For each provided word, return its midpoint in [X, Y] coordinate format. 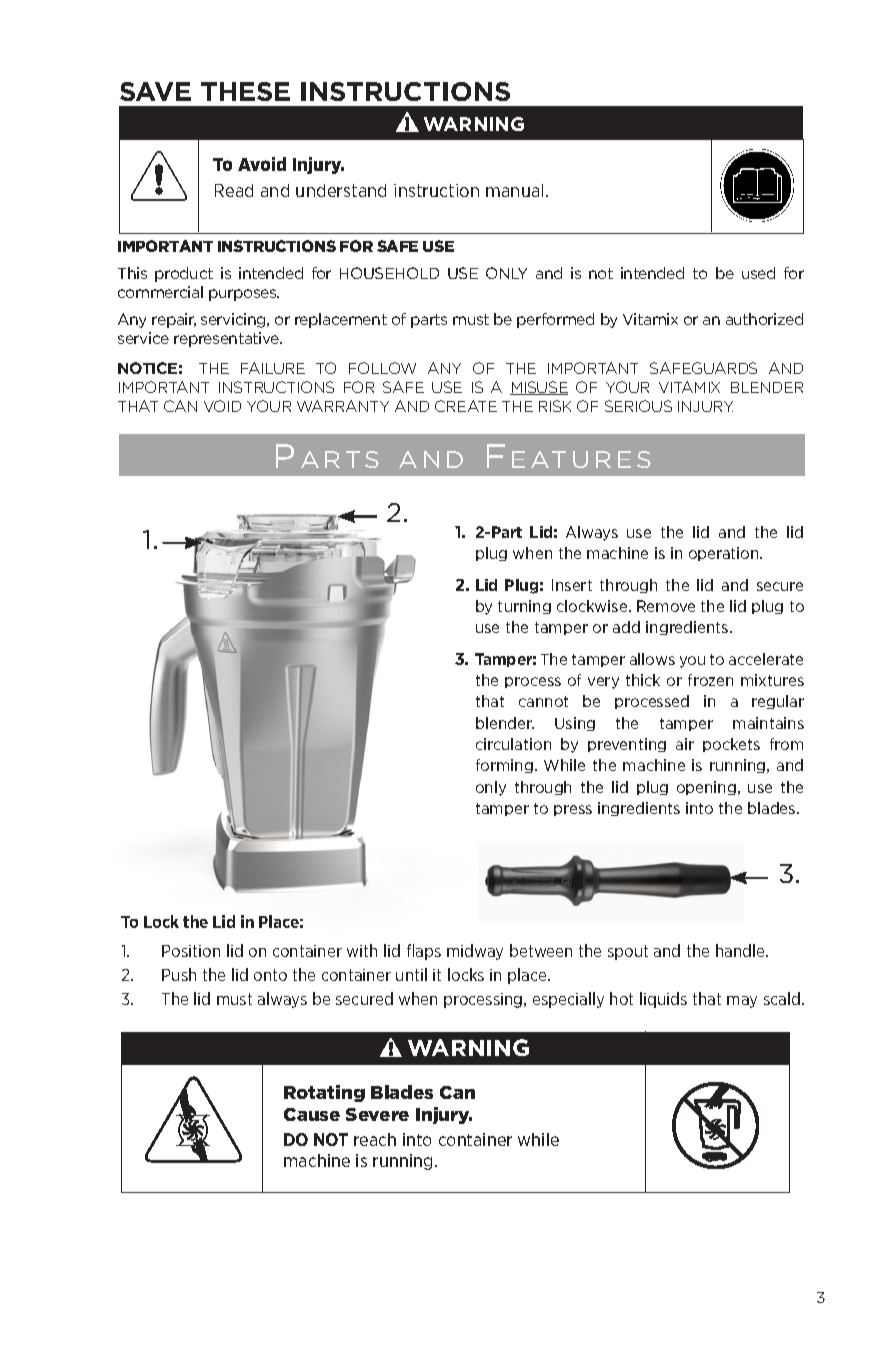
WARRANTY [343, 406]
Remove [666, 606]
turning [524, 607]
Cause [312, 1114]
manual [514, 190]
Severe [377, 1114]
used [758, 273]
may [742, 1002]
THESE [245, 91]
